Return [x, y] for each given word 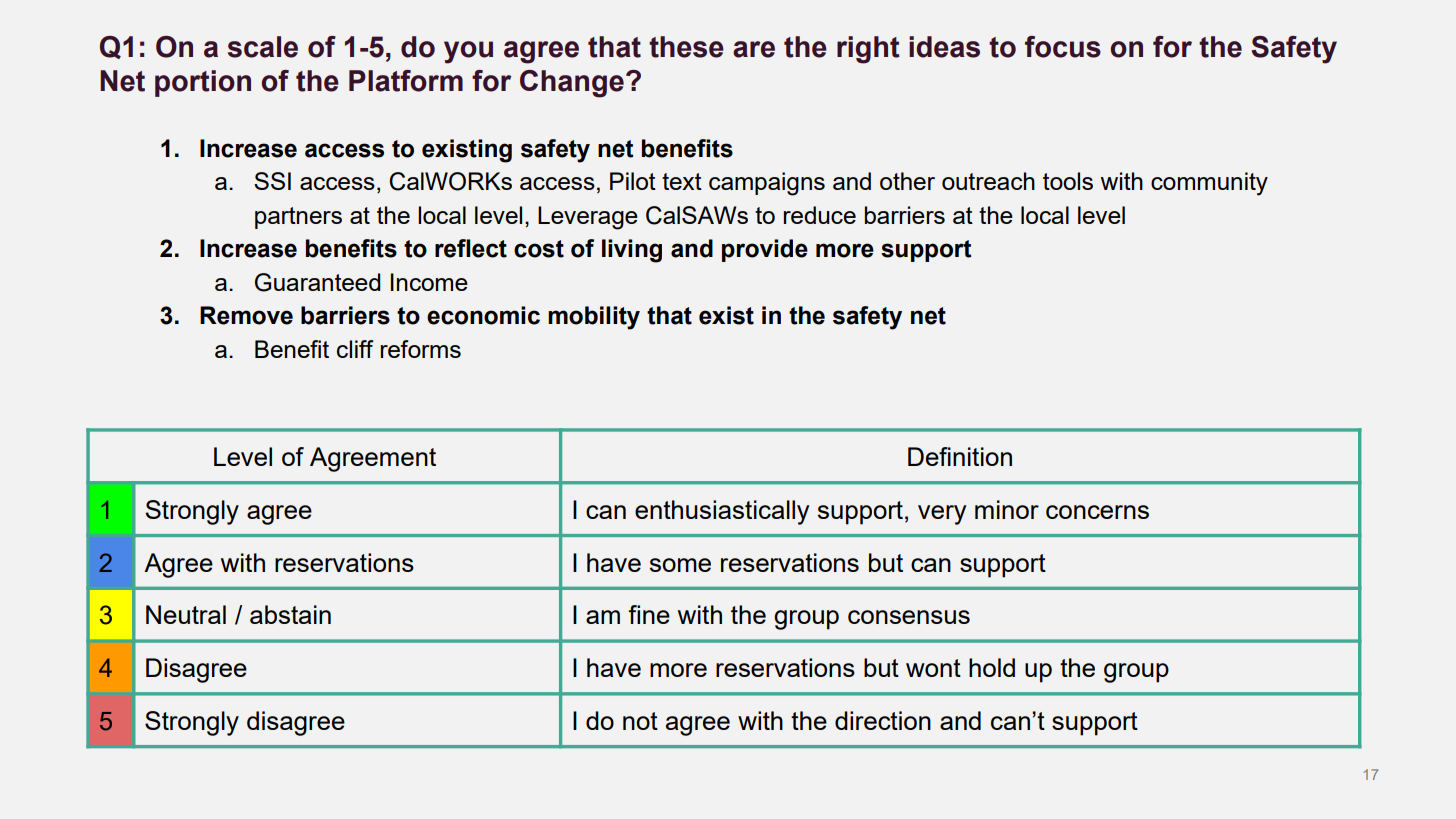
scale [263, 47]
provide [765, 250]
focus [1063, 47]
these [686, 47]
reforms [420, 349]
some [680, 565]
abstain [290, 614]
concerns [1097, 512]
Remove [246, 315]
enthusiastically [722, 512]
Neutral [186, 614]
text [682, 181]
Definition [960, 456]
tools [1068, 181]
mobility [594, 318]
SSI [272, 181]
